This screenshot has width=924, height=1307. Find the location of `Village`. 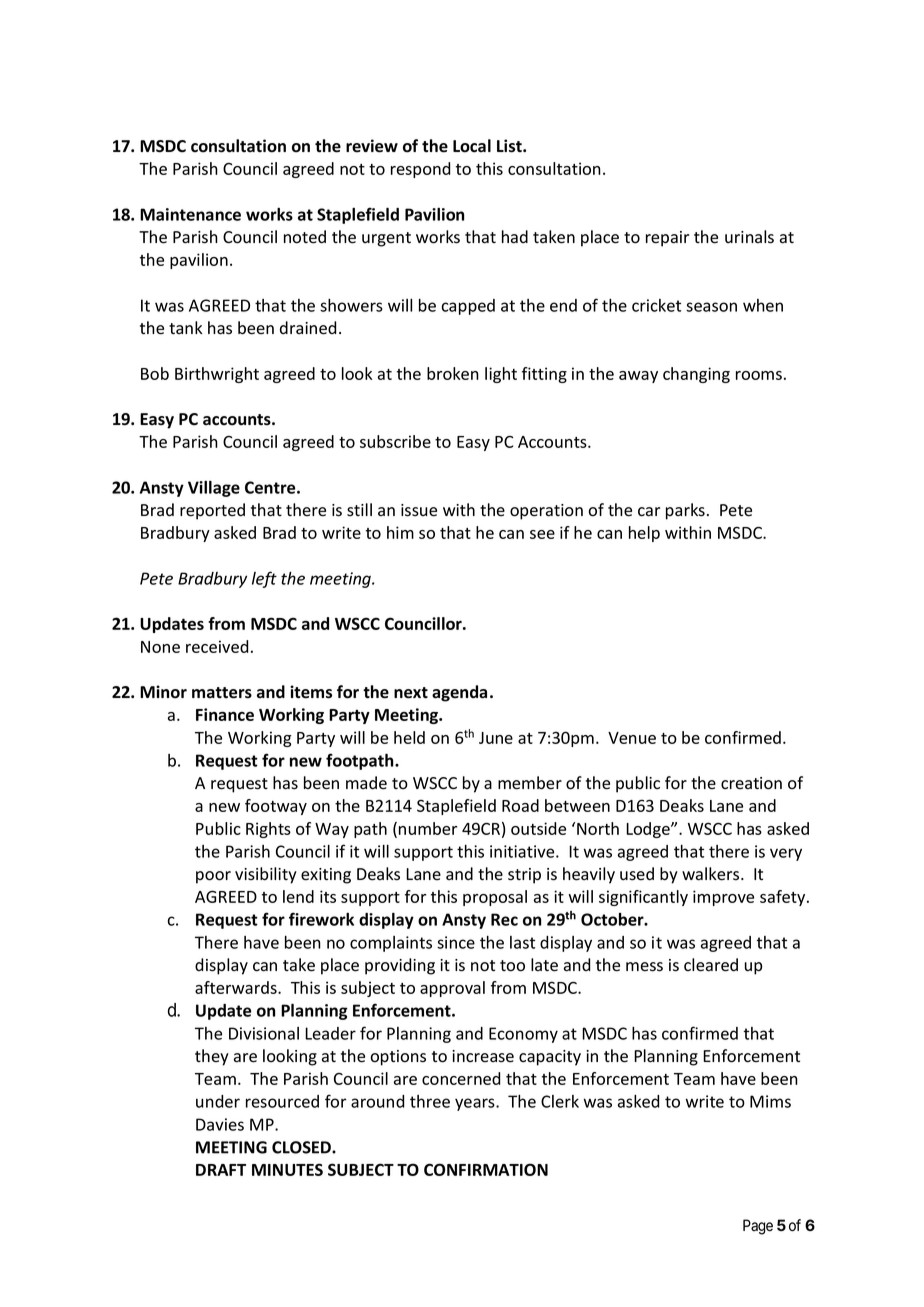

Village is located at coordinates (214, 489).
